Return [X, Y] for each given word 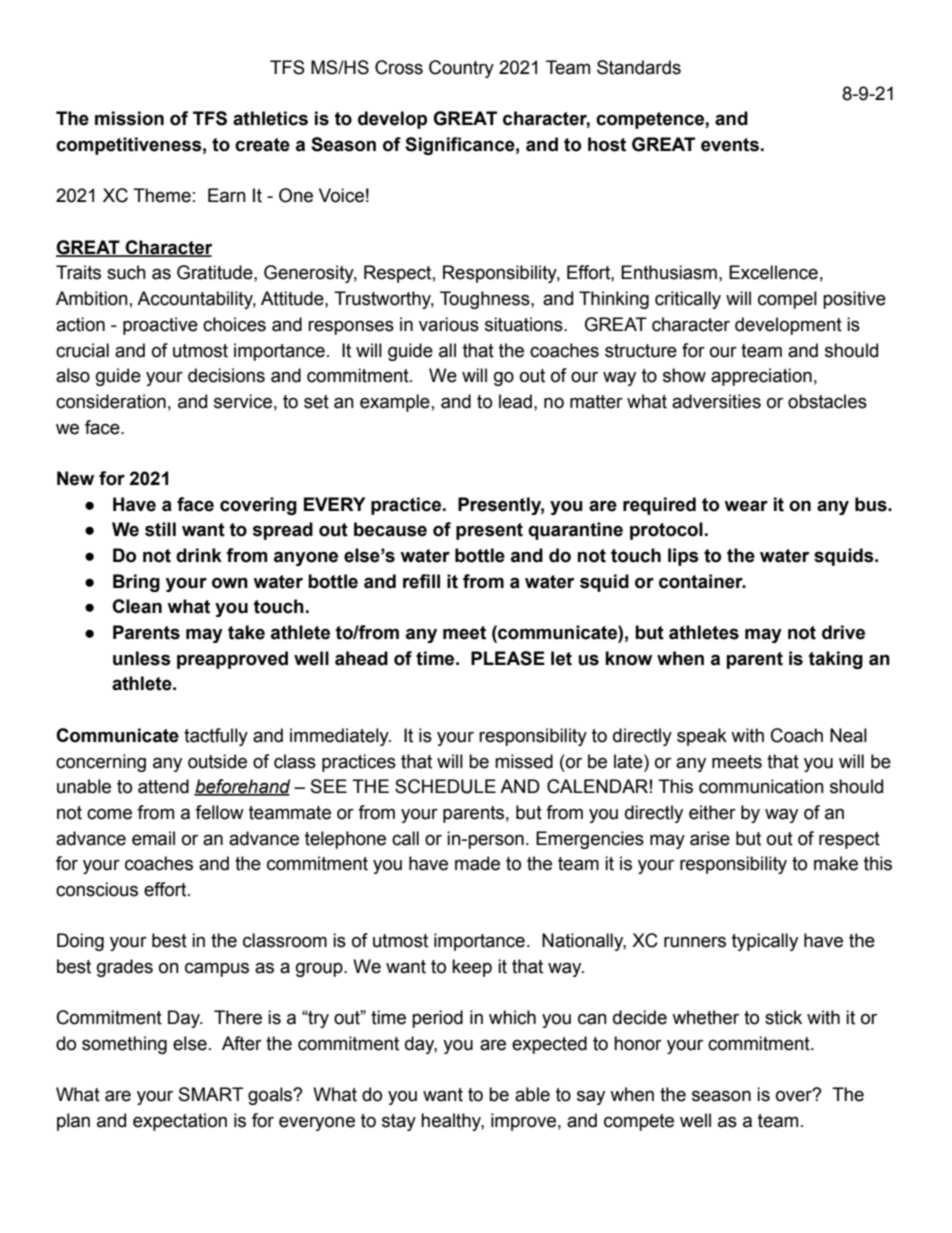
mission [129, 118]
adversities [716, 401]
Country [461, 69]
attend [163, 786]
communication [761, 786]
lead [515, 401]
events [730, 145]
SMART [211, 1094]
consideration [111, 401]
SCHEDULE [445, 786]
